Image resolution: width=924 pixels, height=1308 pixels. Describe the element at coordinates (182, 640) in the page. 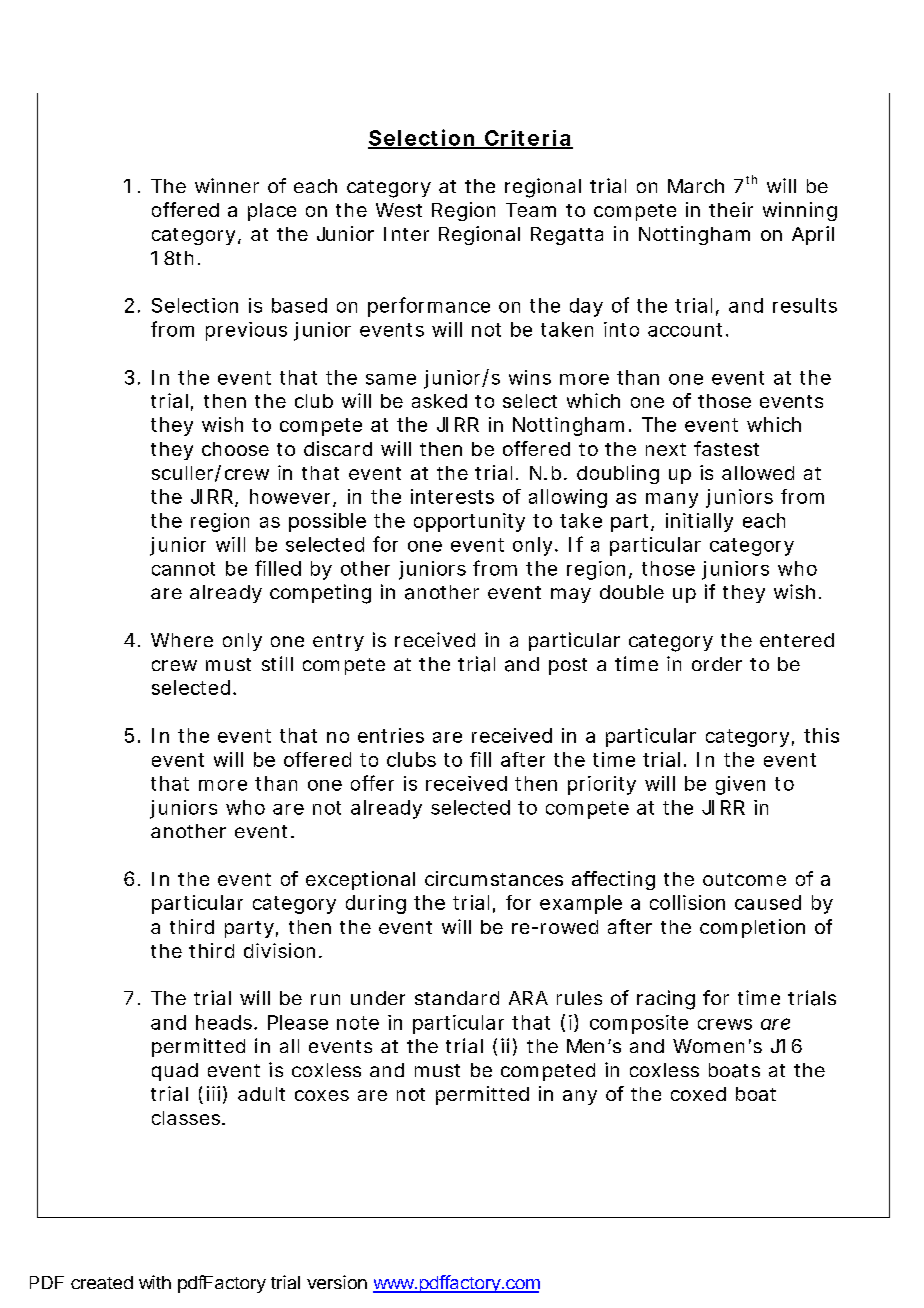

I see `Where` at that location.
